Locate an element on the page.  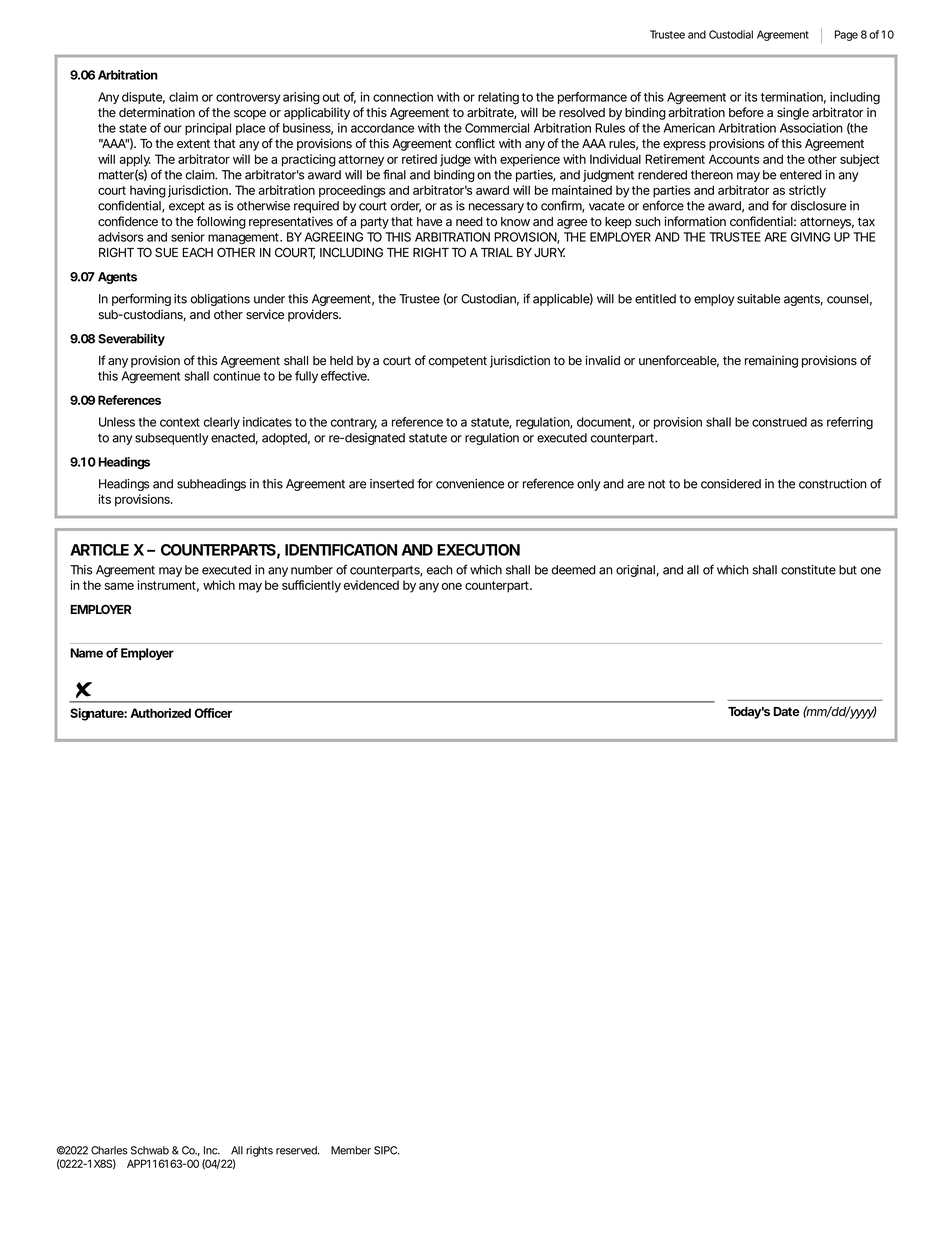
relating is located at coordinates (498, 98).
